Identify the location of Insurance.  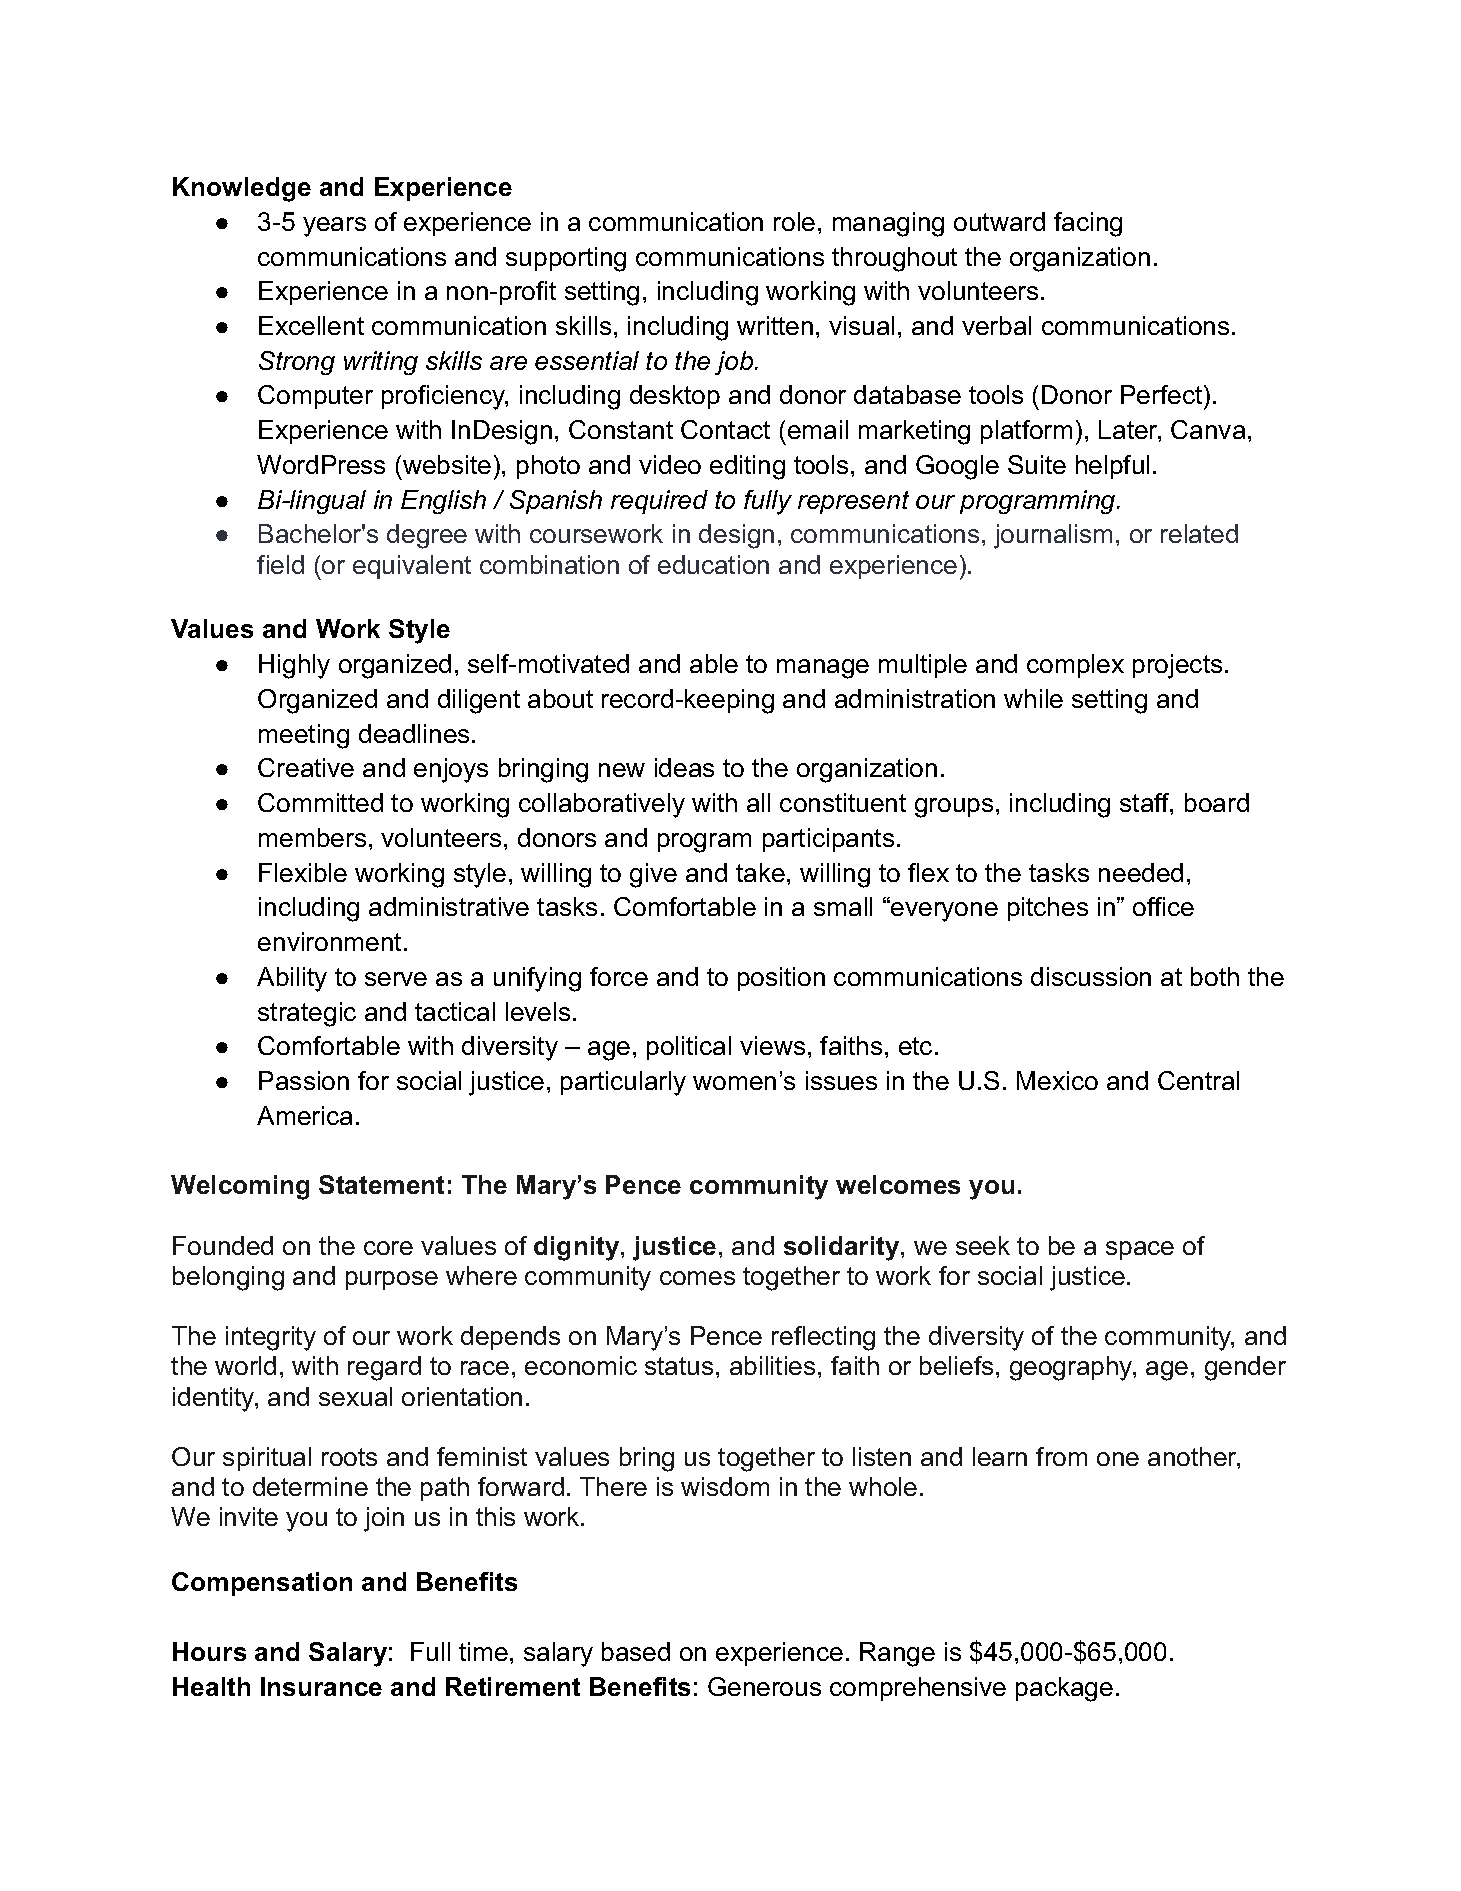
(321, 1686).
